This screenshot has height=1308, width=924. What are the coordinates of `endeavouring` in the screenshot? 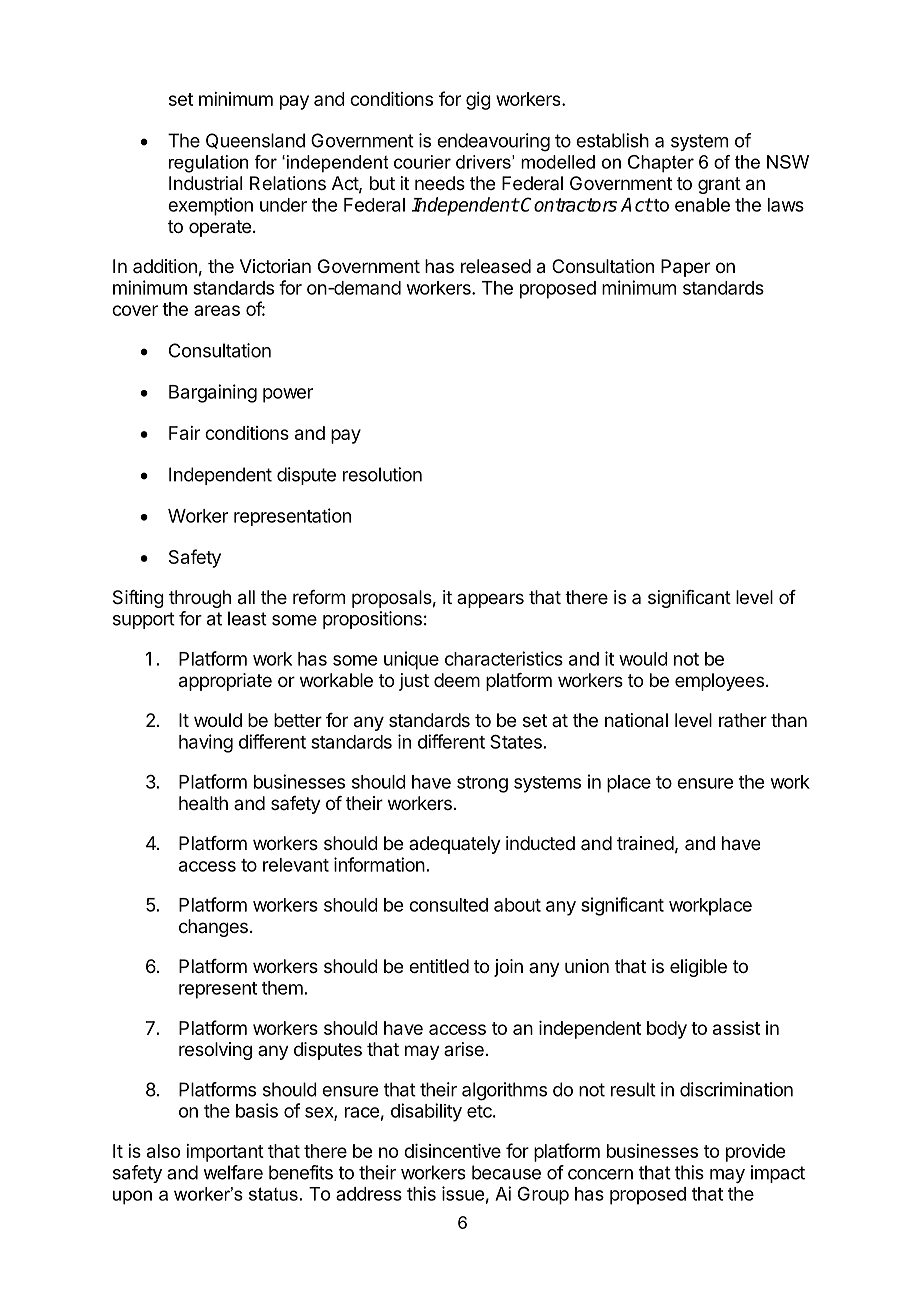 It's located at (493, 142).
